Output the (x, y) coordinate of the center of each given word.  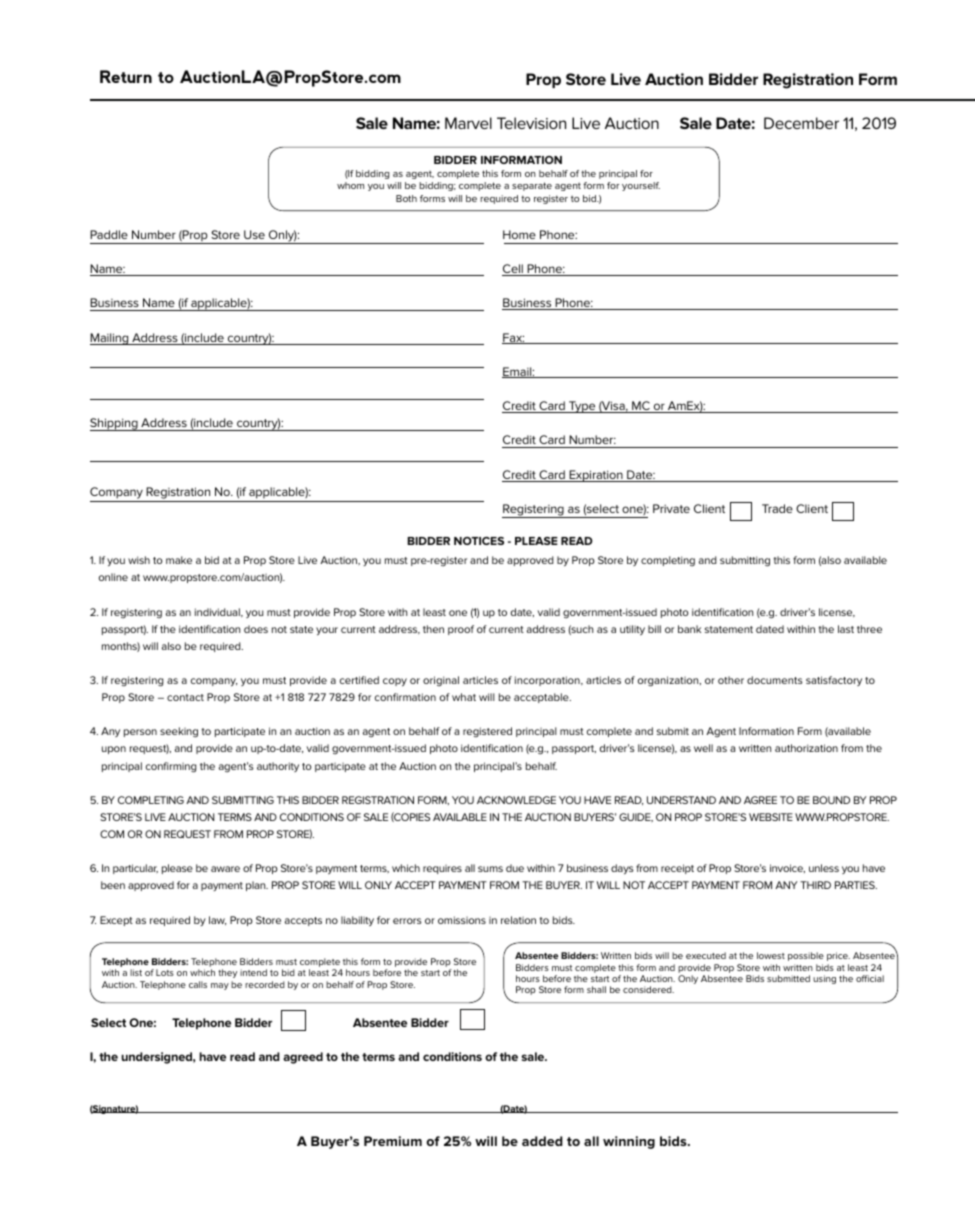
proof (461, 630)
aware (225, 869)
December (801, 123)
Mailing (110, 339)
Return (126, 76)
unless (824, 868)
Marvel (468, 123)
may (220, 986)
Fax (513, 338)
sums (490, 869)
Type (582, 407)
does (256, 629)
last (846, 629)
